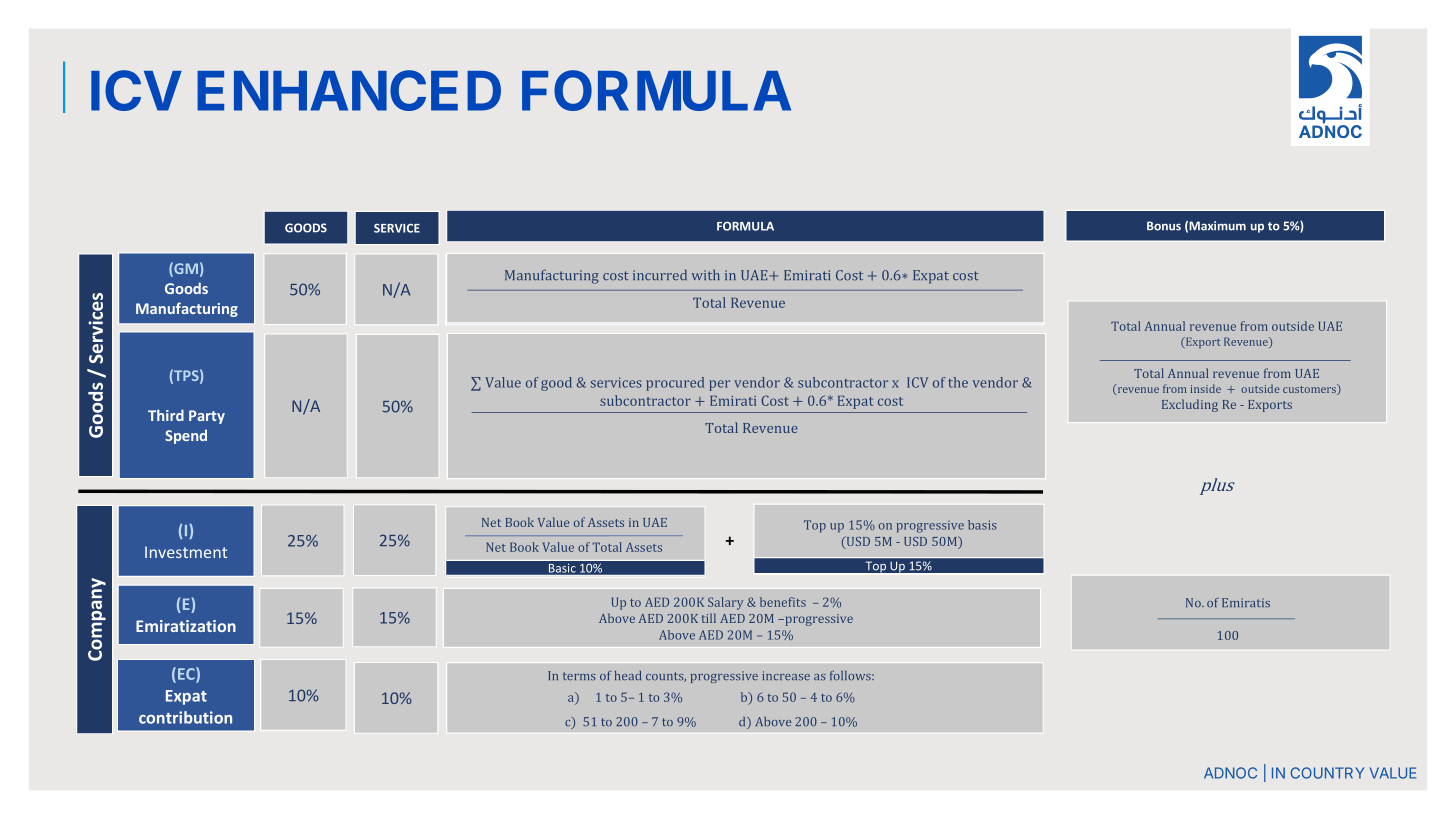 This document has width=1456, height=819. What do you see at coordinates (982, 525) in the document?
I see `basis` at bounding box center [982, 525].
